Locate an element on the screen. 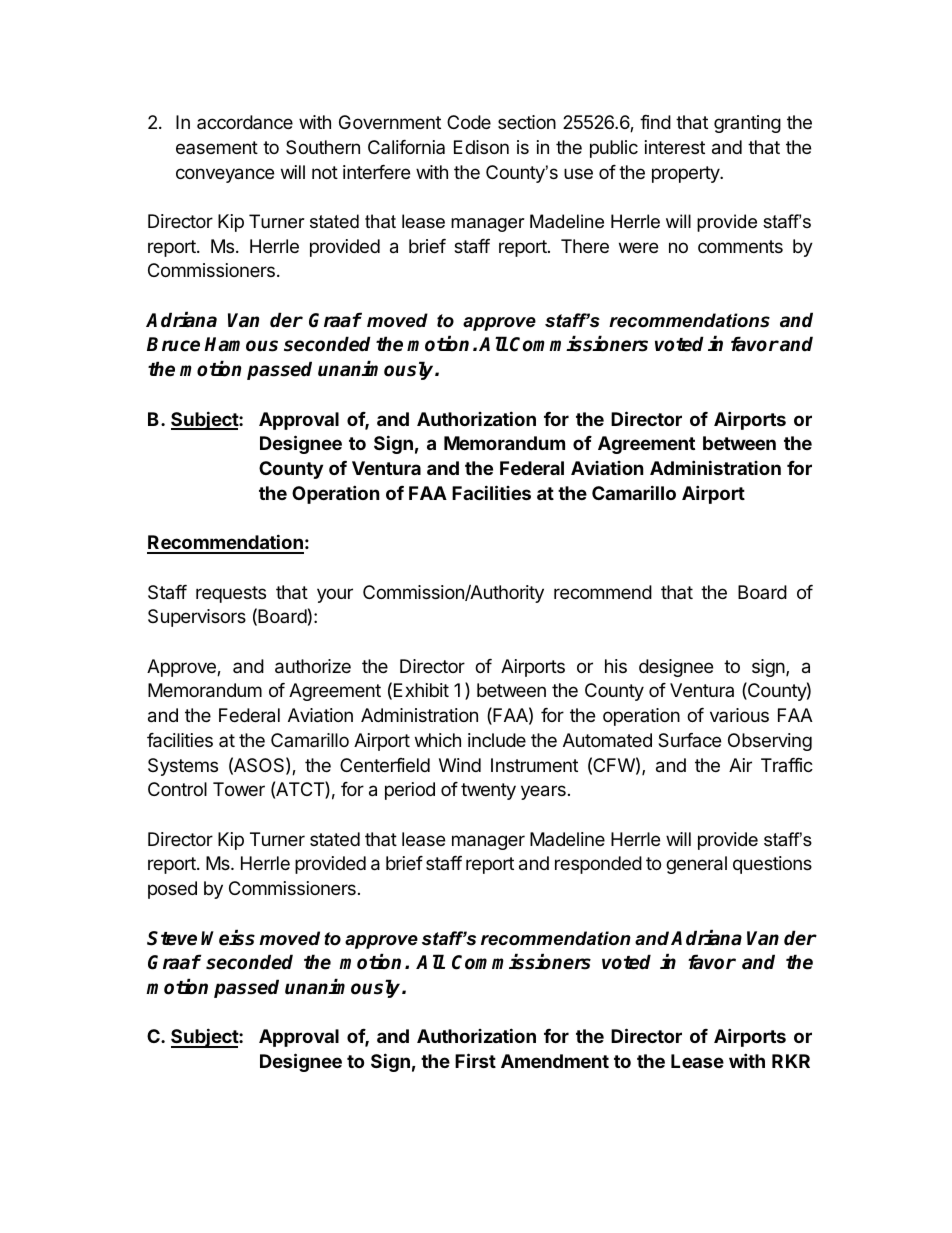  Edison is located at coordinates (481, 147).
